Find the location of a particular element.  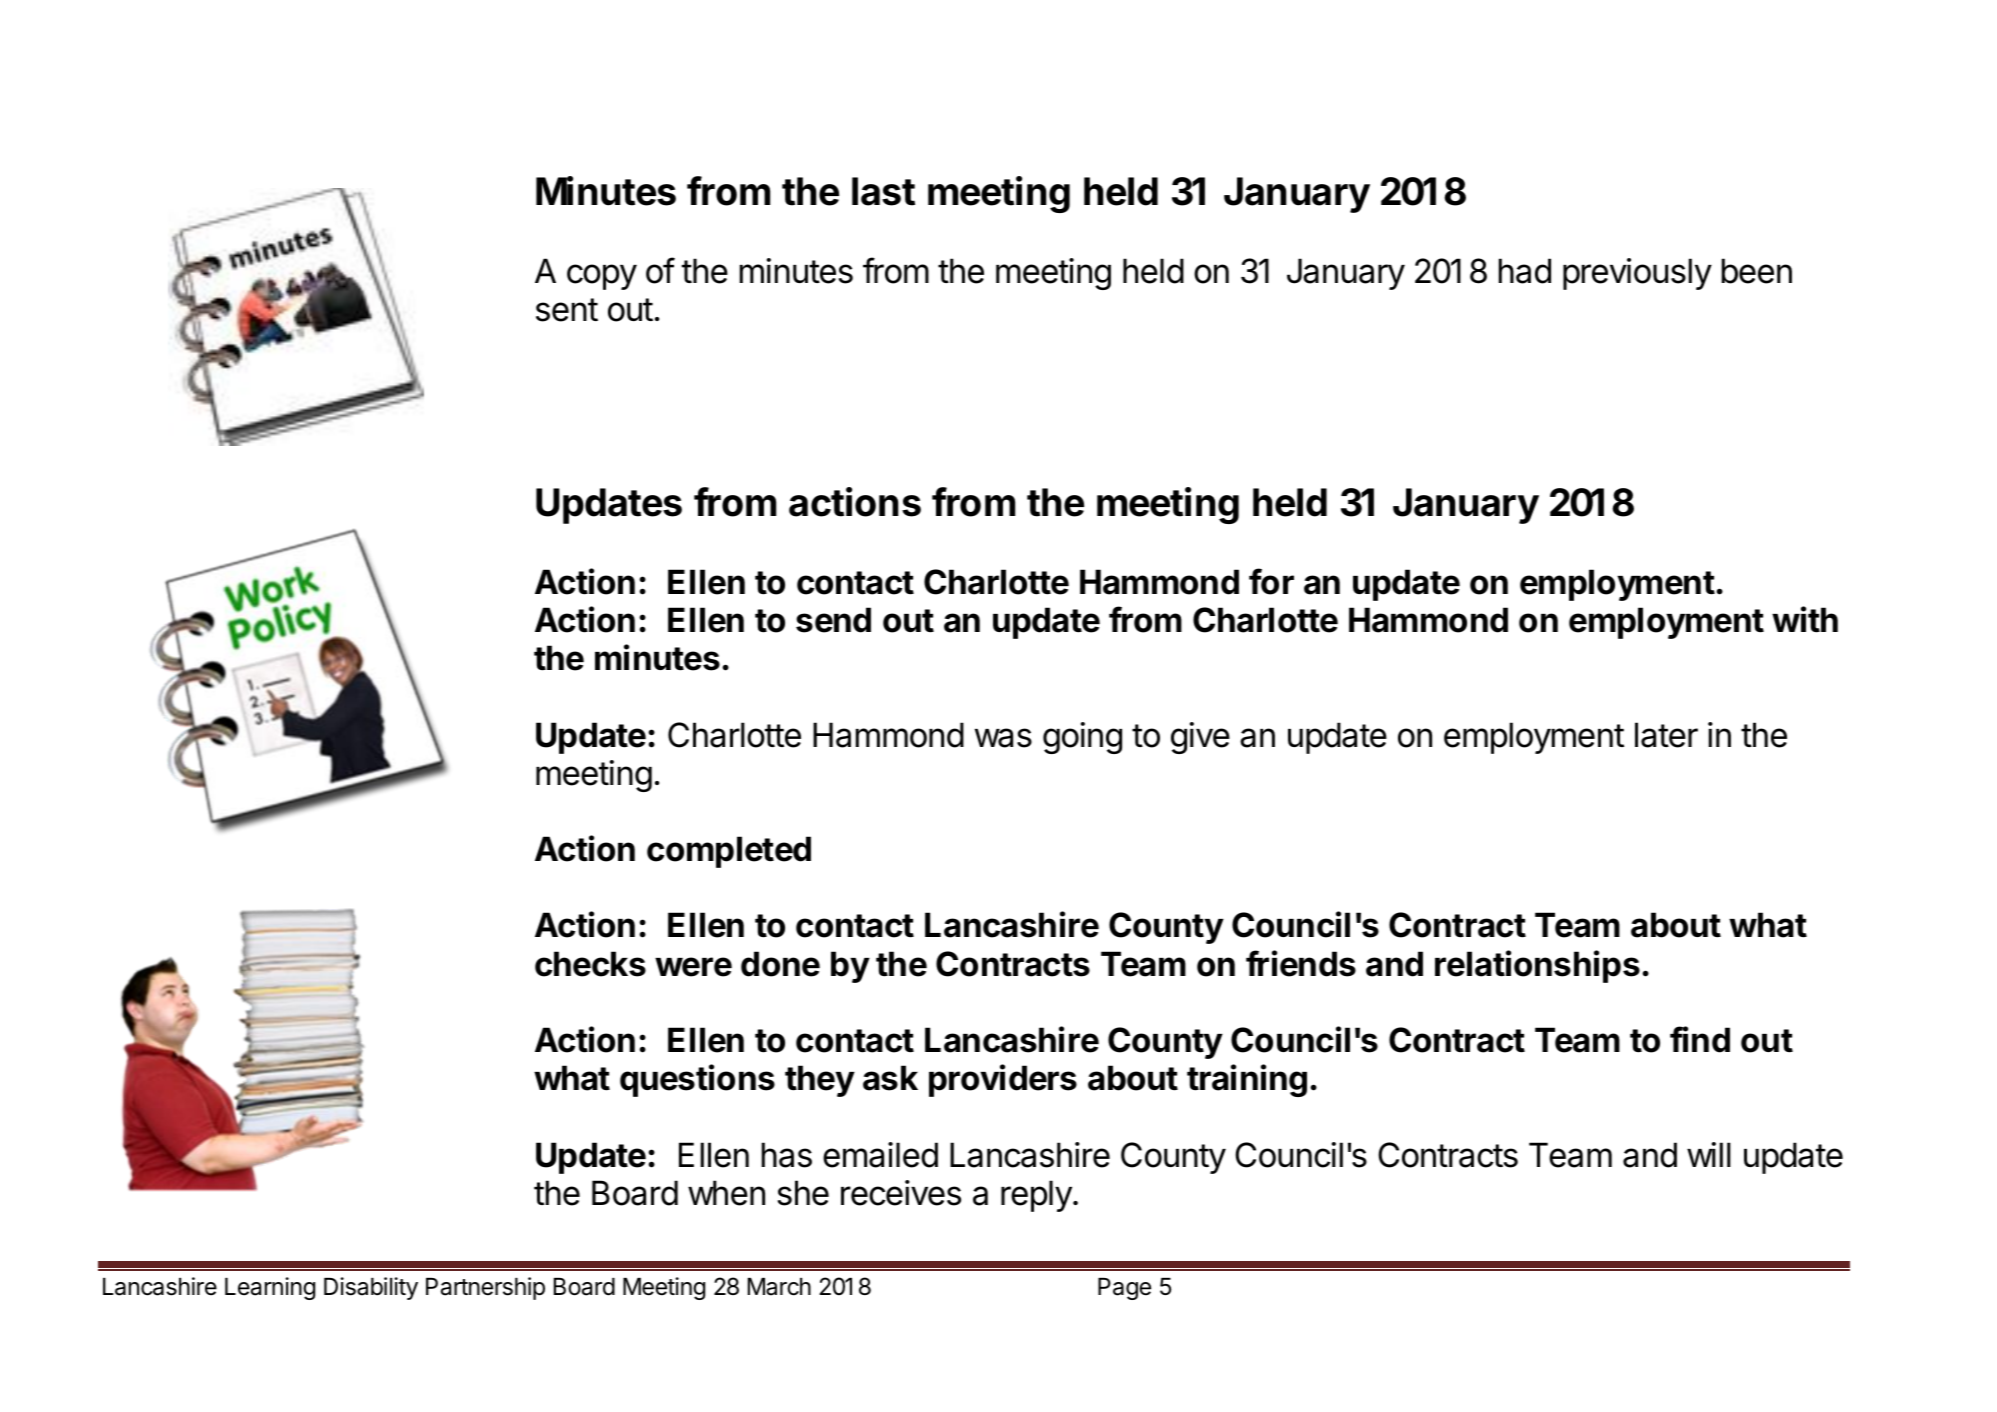

last is located at coordinates (883, 191).
